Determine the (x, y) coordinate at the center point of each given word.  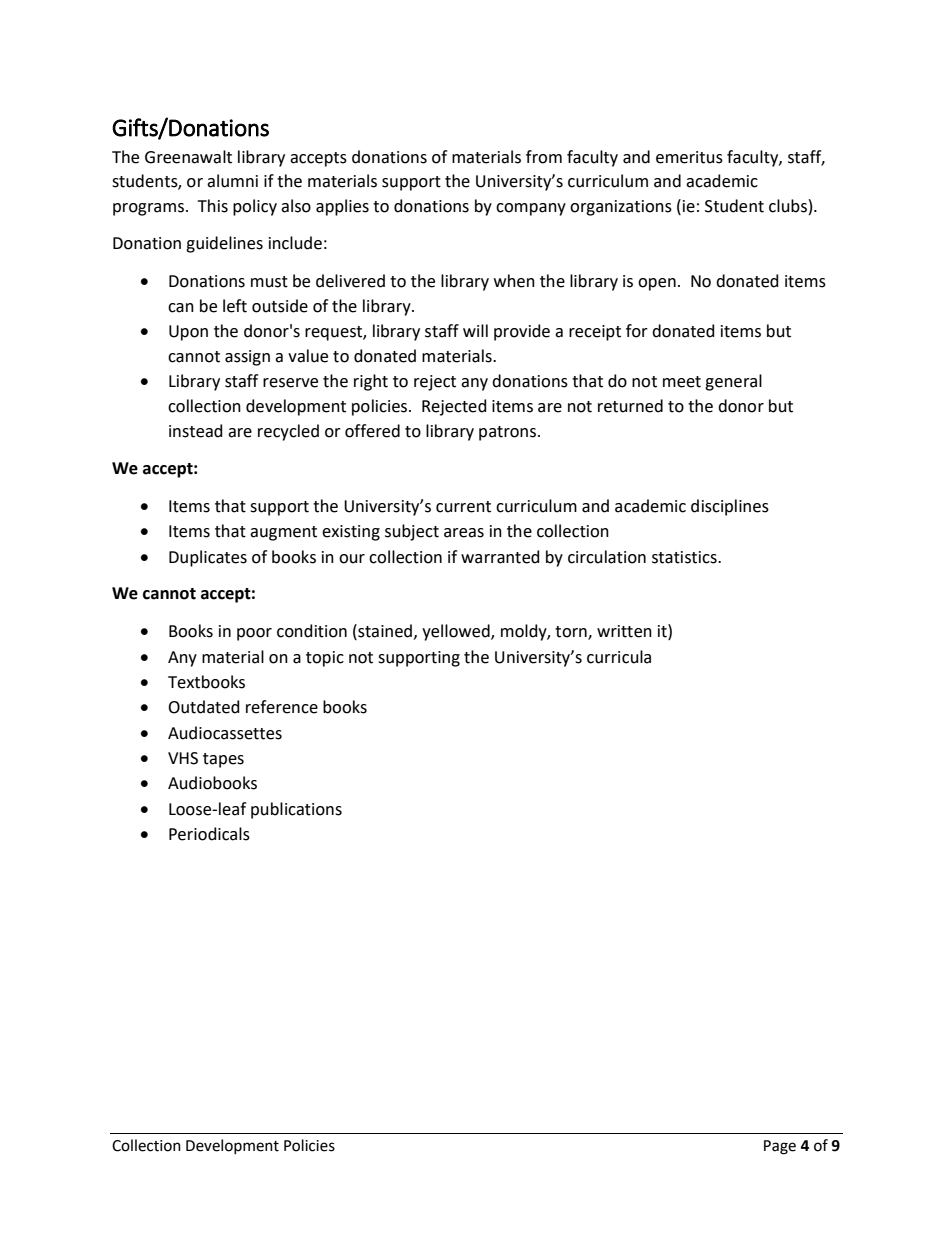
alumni (232, 181)
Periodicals (209, 834)
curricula (619, 657)
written (624, 631)
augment (283, 533)
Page (780, 1147)
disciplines (730, 507)
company (531, 209)
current (463, 507)
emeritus (689, 157)
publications (296, 810)
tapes (223, 760)
